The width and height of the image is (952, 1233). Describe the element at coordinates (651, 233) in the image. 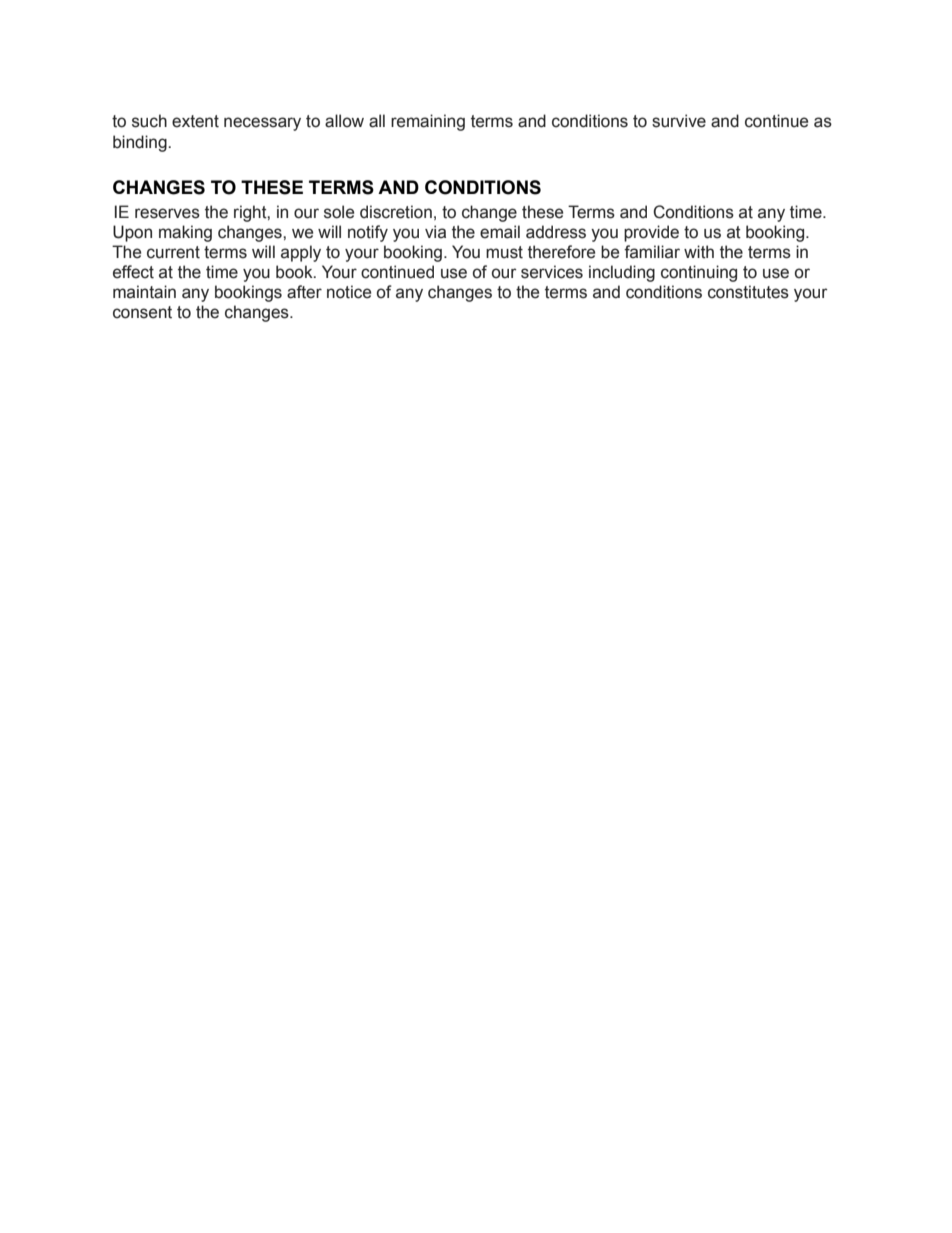

I see `provide` at that location.
